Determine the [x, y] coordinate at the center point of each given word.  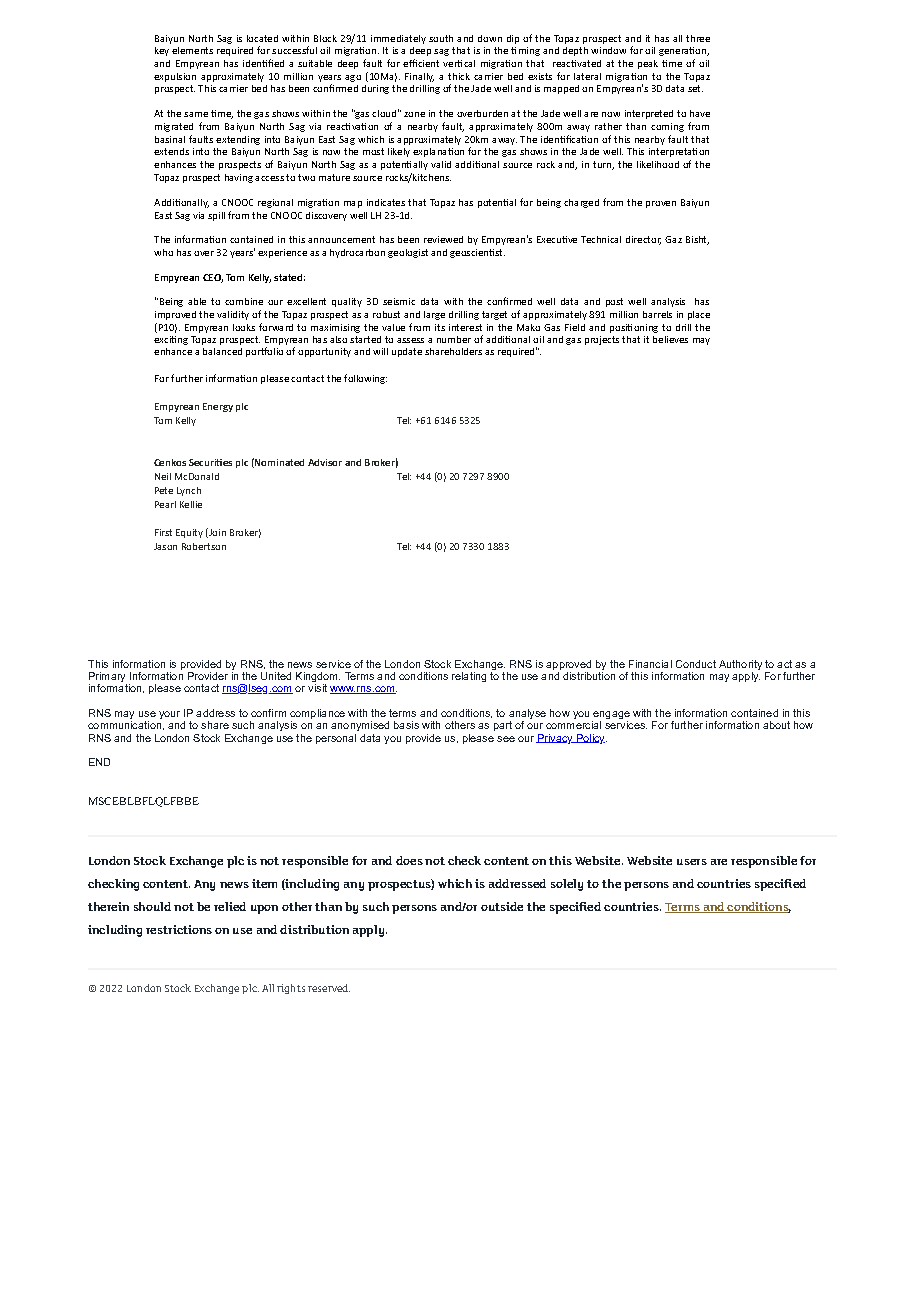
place [699, 315]
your [169, 715]
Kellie [191, 504]
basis [406, 725]
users [692, 862]
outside [502, 906]
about [776, 725]
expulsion [175, 77]
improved [175, 315]
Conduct [696, 664]
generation [684, 51]
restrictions [179, 929]
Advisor [325, 462]
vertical [459, 63]
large [434, 315]
